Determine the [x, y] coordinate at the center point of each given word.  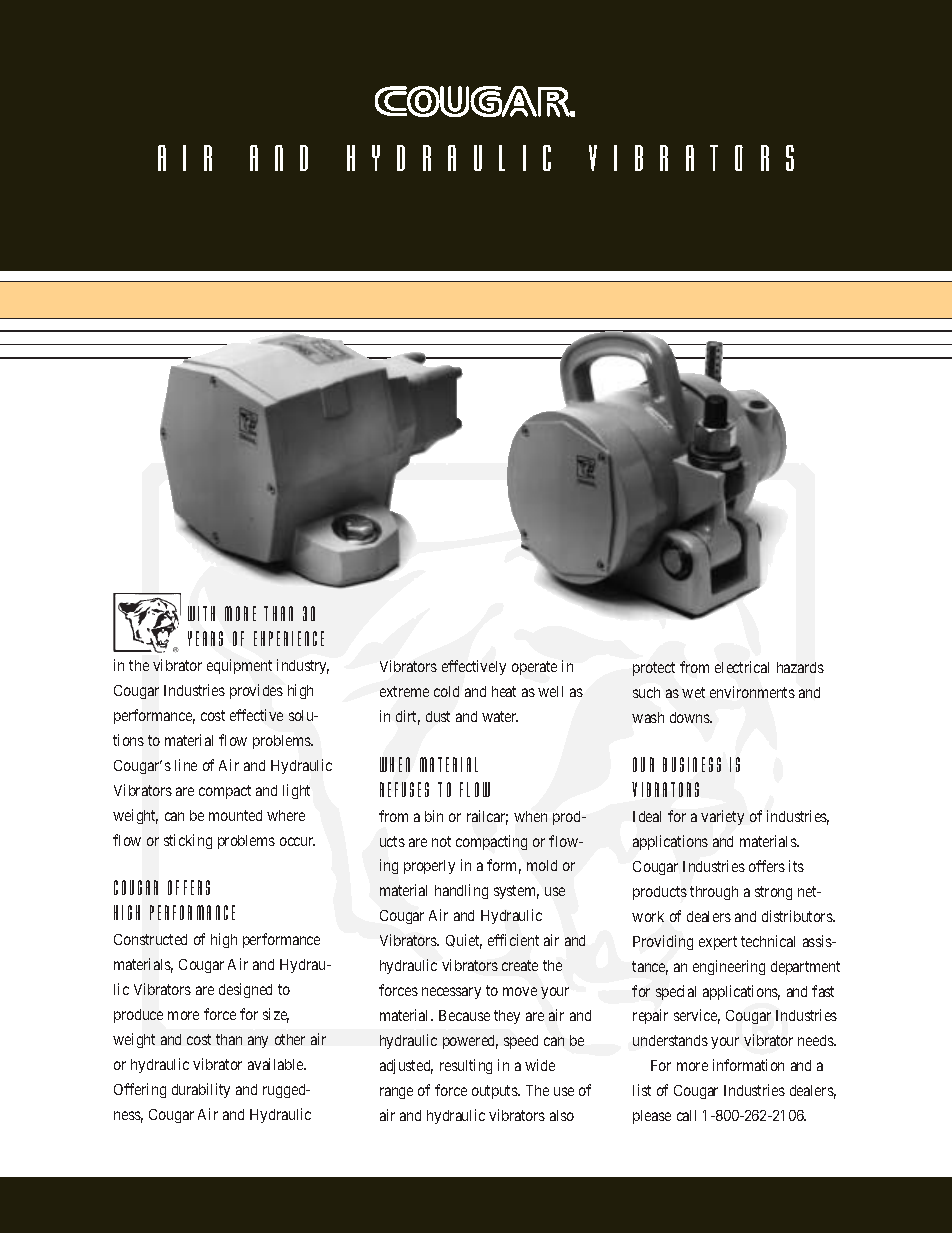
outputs [495, 1092]
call [686, 1115]
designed [245, 990]
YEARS [205, 638]
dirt [408, 717]
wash [648, 717]
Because [464, 1015]
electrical [742, 667]
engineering [729, 967]
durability [201, 1090]
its [796, 866]
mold [542, 865]
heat [504, 691]
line [186, 765]
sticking [188, 841]
